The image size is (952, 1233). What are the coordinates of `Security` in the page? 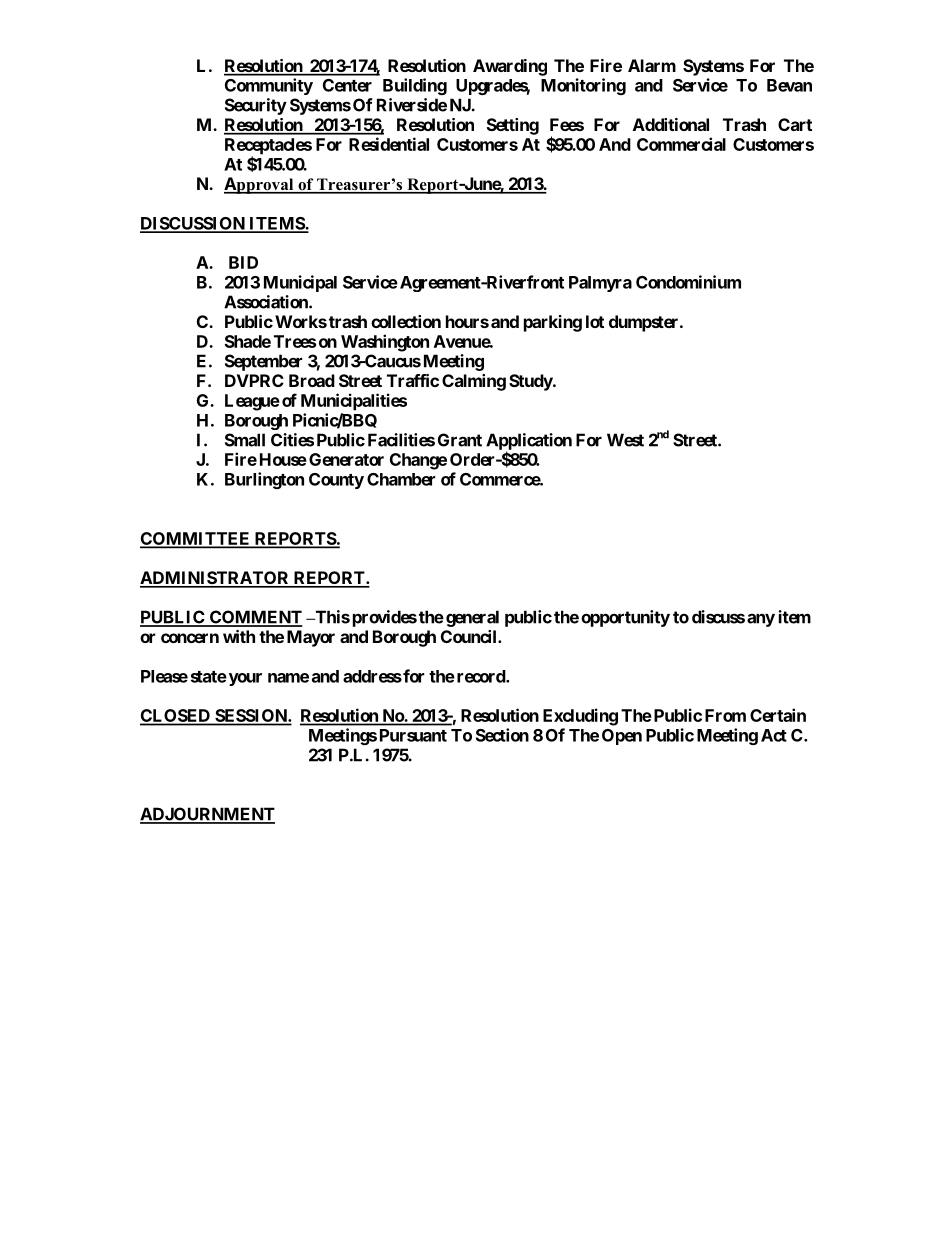 It's located at (256, 106).
